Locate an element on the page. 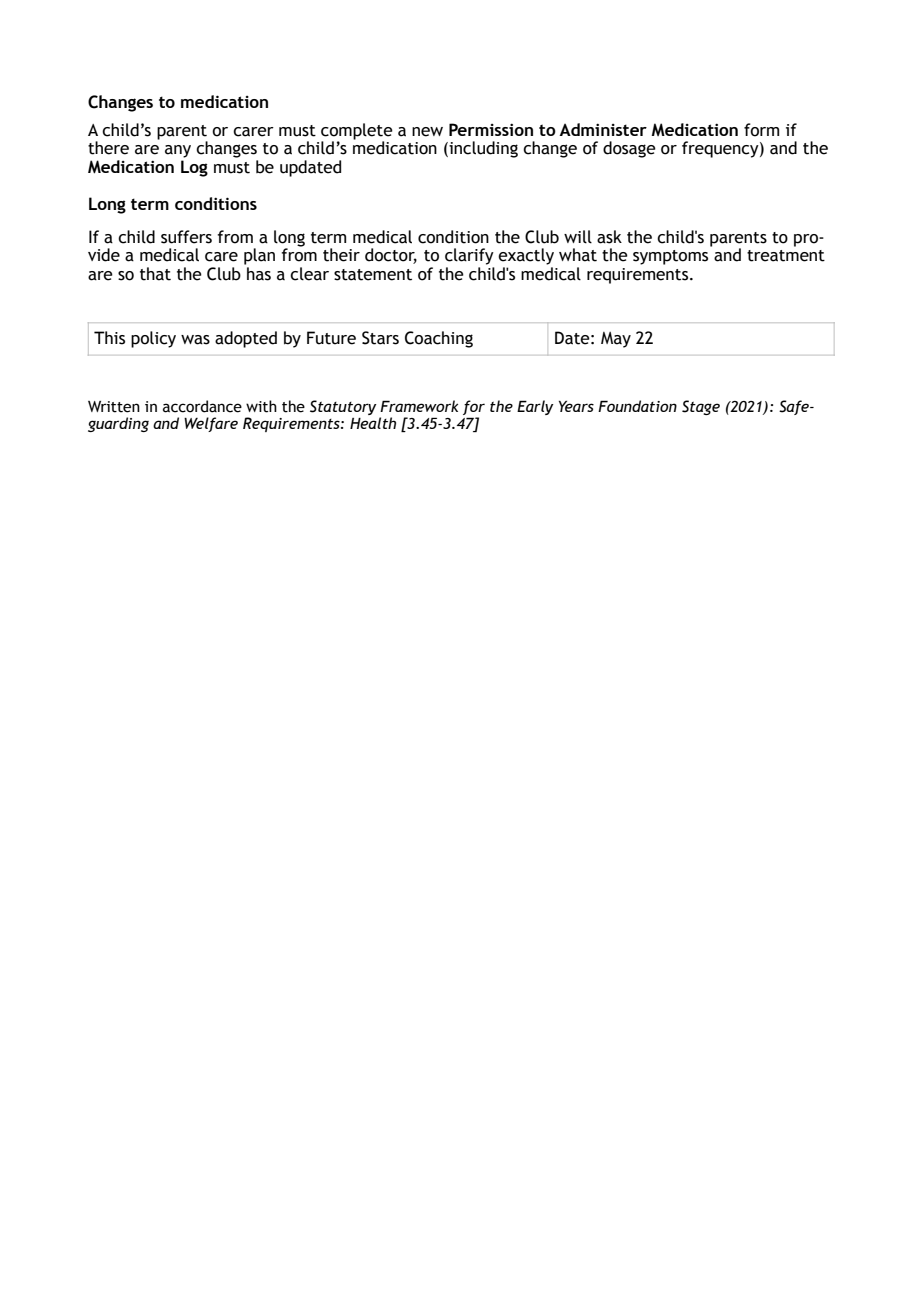 The image size is (924, 1308). suffers is located at coordinates (186, 237).
